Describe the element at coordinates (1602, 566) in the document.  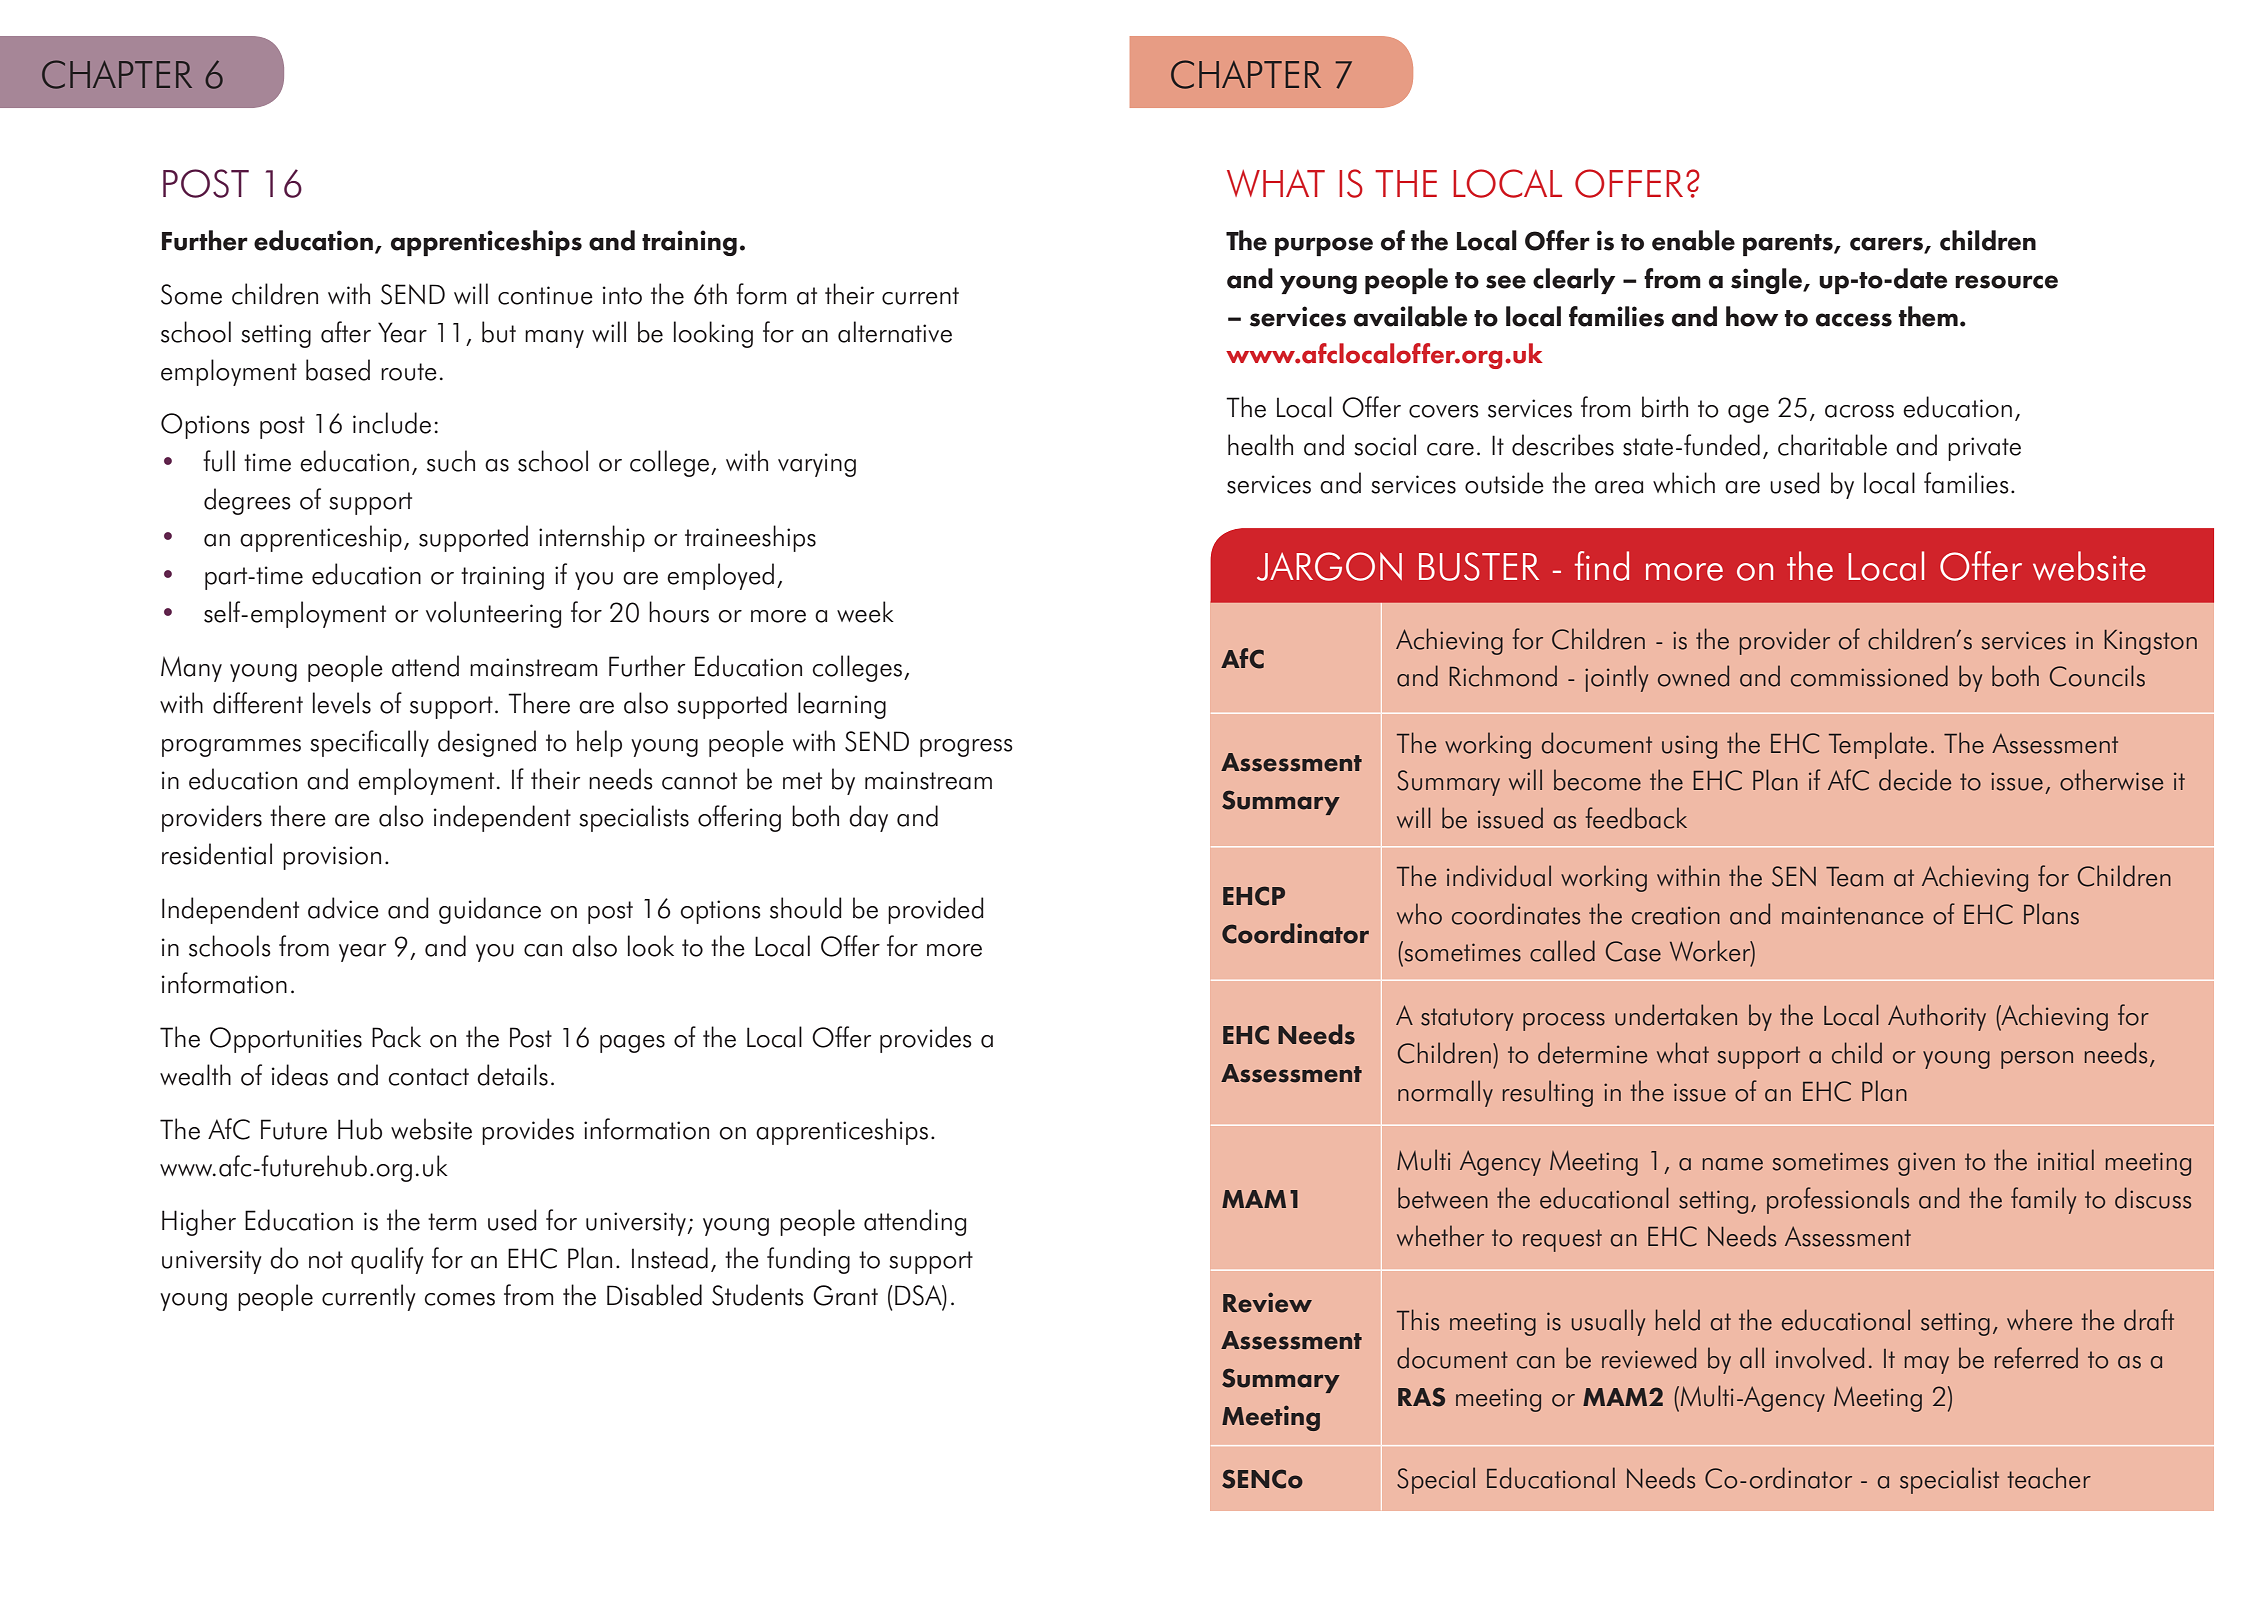
I see `find` at that location.
